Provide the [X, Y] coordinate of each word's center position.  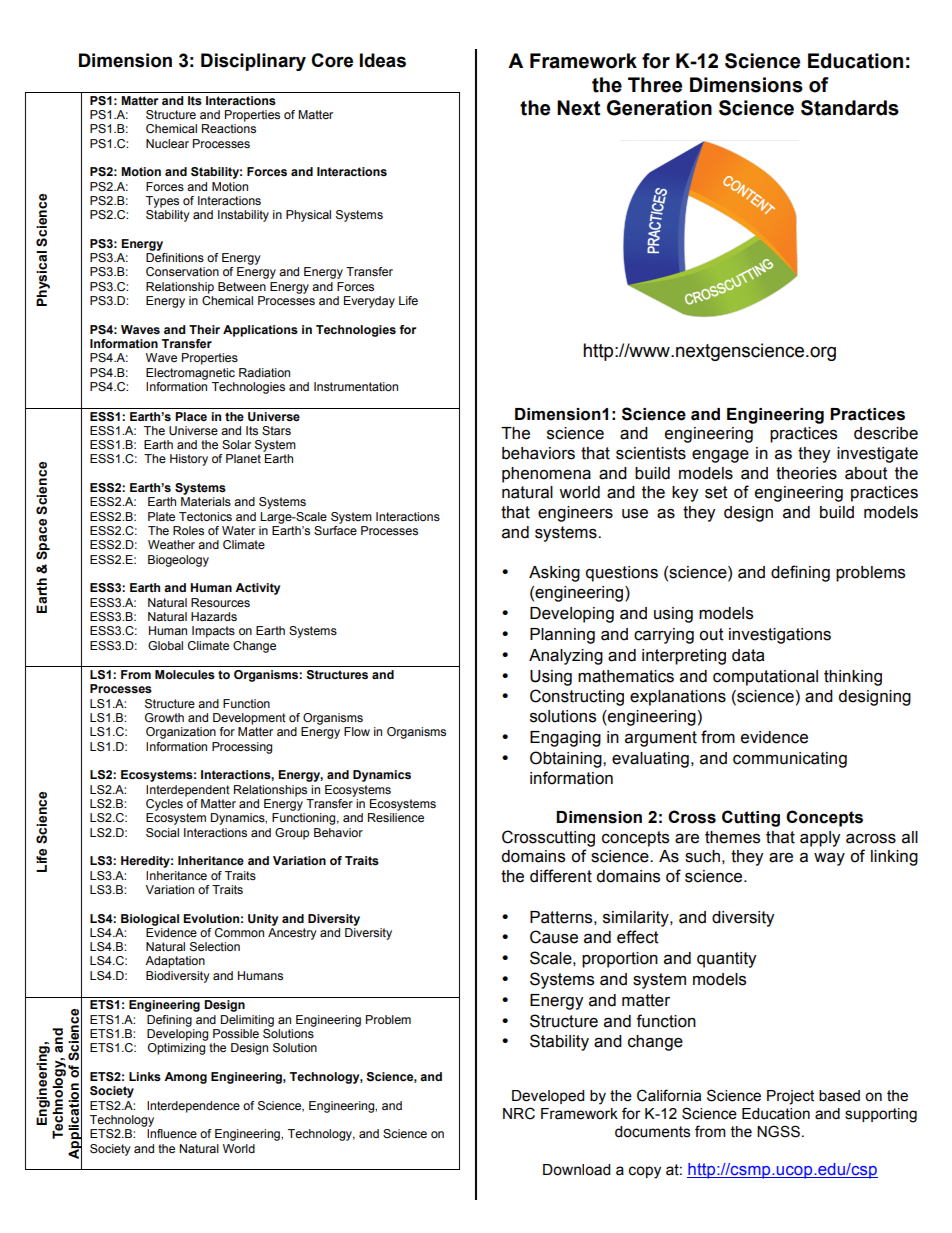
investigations [780, 636]
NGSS [778, 1131]
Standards [850, 108]
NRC [519, 1113]
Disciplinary [253, 62]
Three [655, 85]
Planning [562, 636]
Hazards [214, 616]
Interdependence [193, 1107]
